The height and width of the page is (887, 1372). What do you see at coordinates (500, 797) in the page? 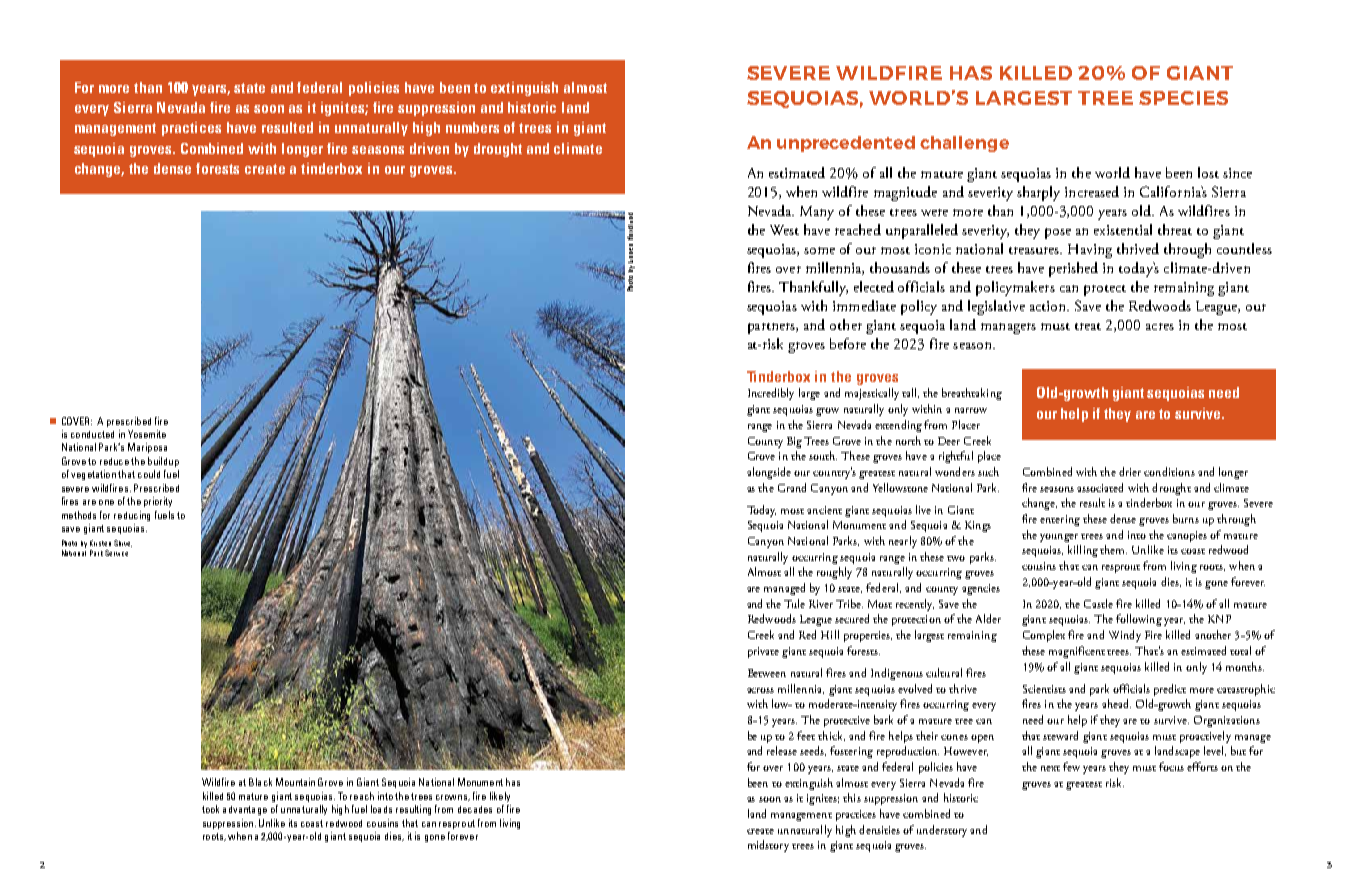
I see `likely` at bounding box center [500, 797].
